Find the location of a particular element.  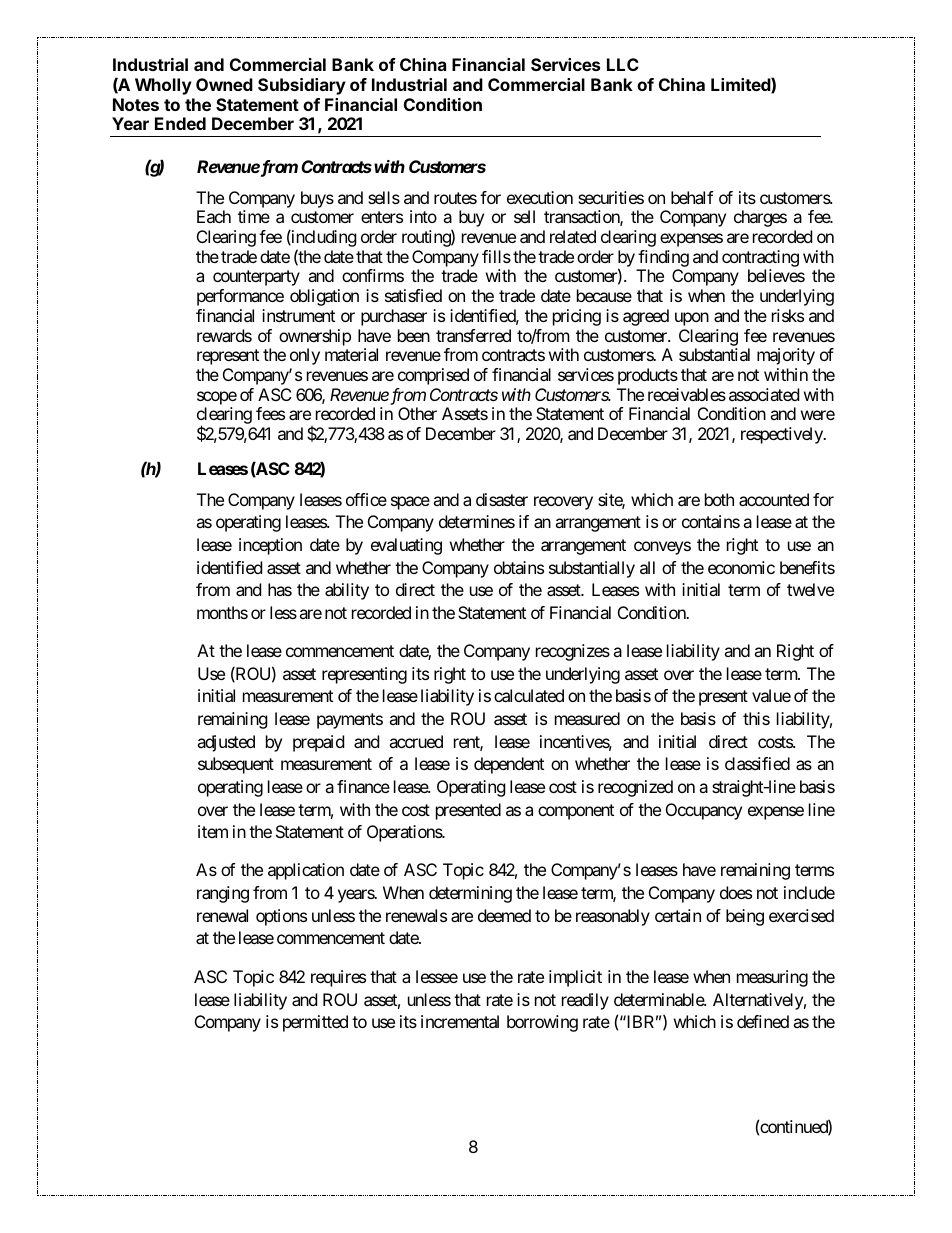

adjusted is located at coordinates (226, 743).
